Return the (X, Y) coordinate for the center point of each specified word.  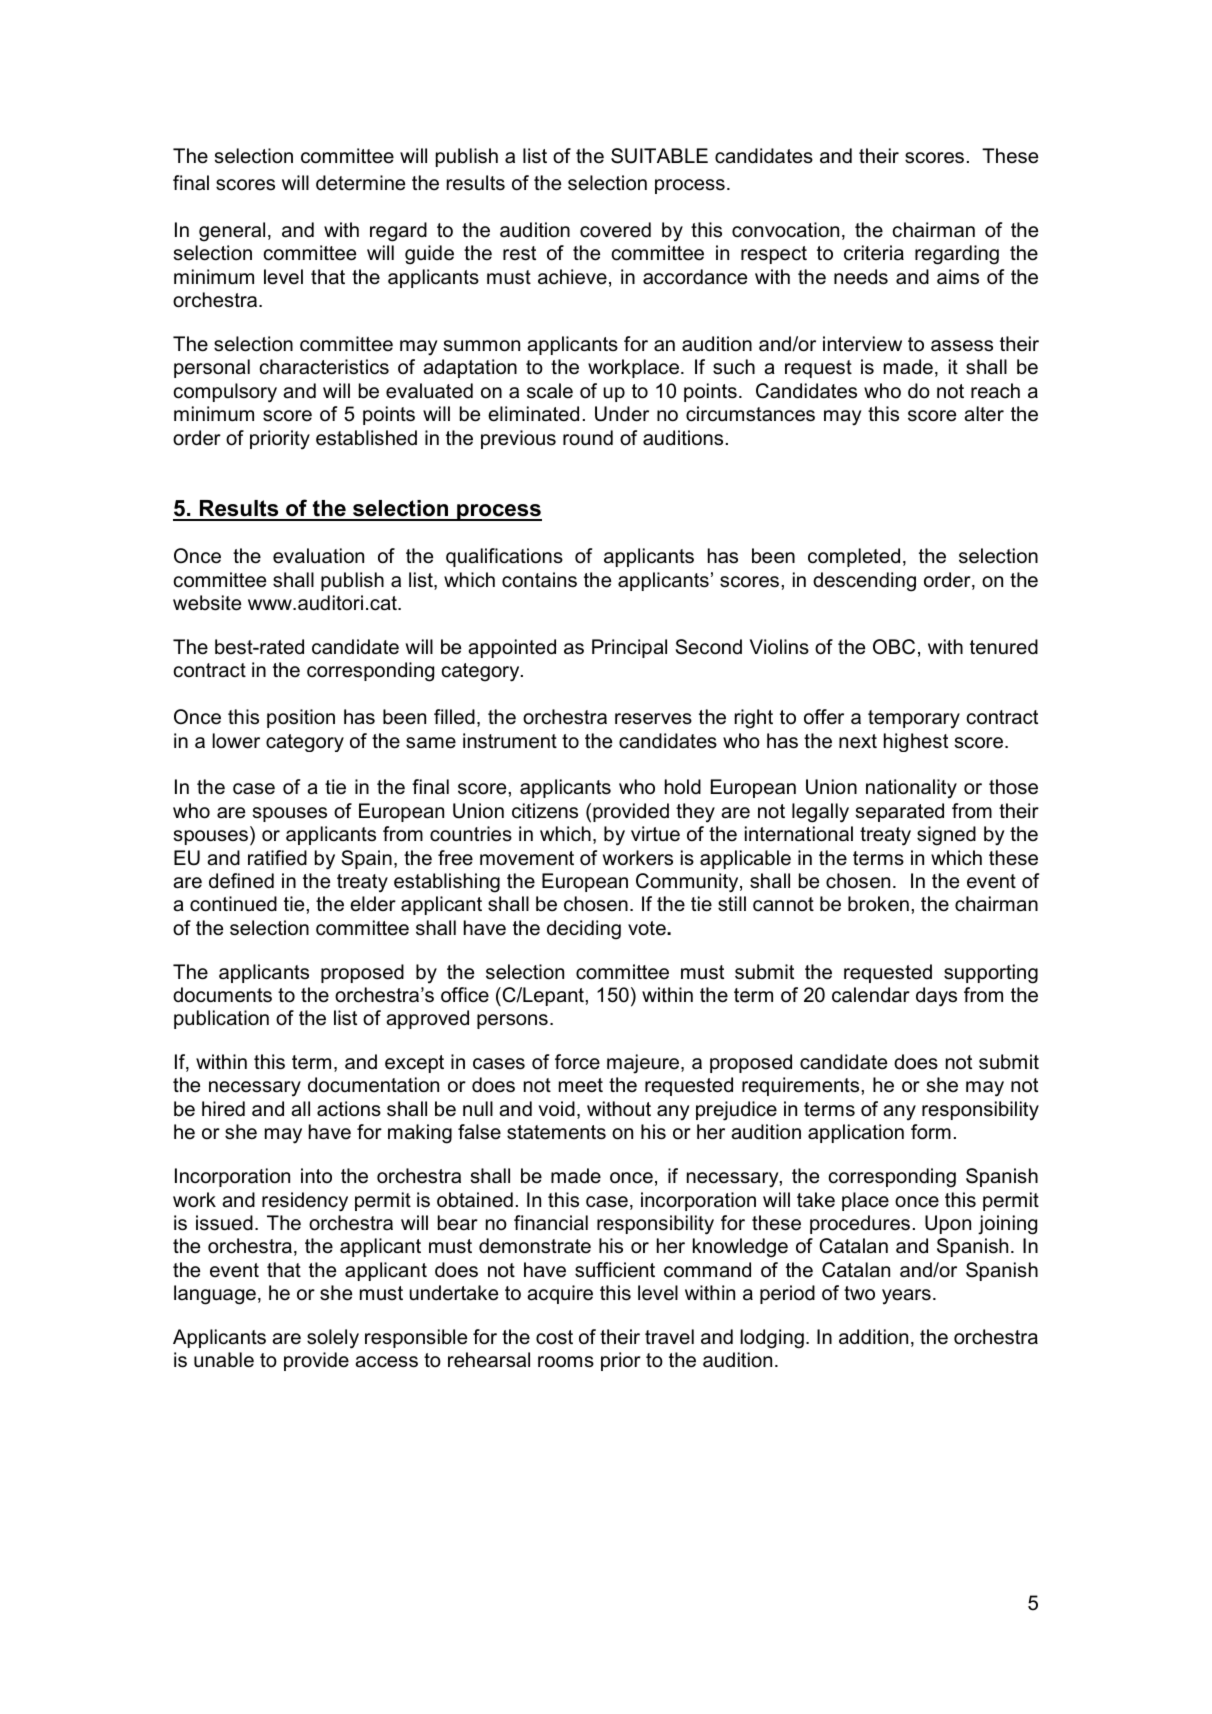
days (936, 997)
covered (615, 230)
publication (221, 1019)
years (906, 1297)
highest (916, 742)
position (301, 718)
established (366, 438)
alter (984, 414)
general (232, 232)
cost (554, 1337)
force (577, 1062)
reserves (653, 719)
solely (333, 1339)
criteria (874, 253)
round (588, 438)
